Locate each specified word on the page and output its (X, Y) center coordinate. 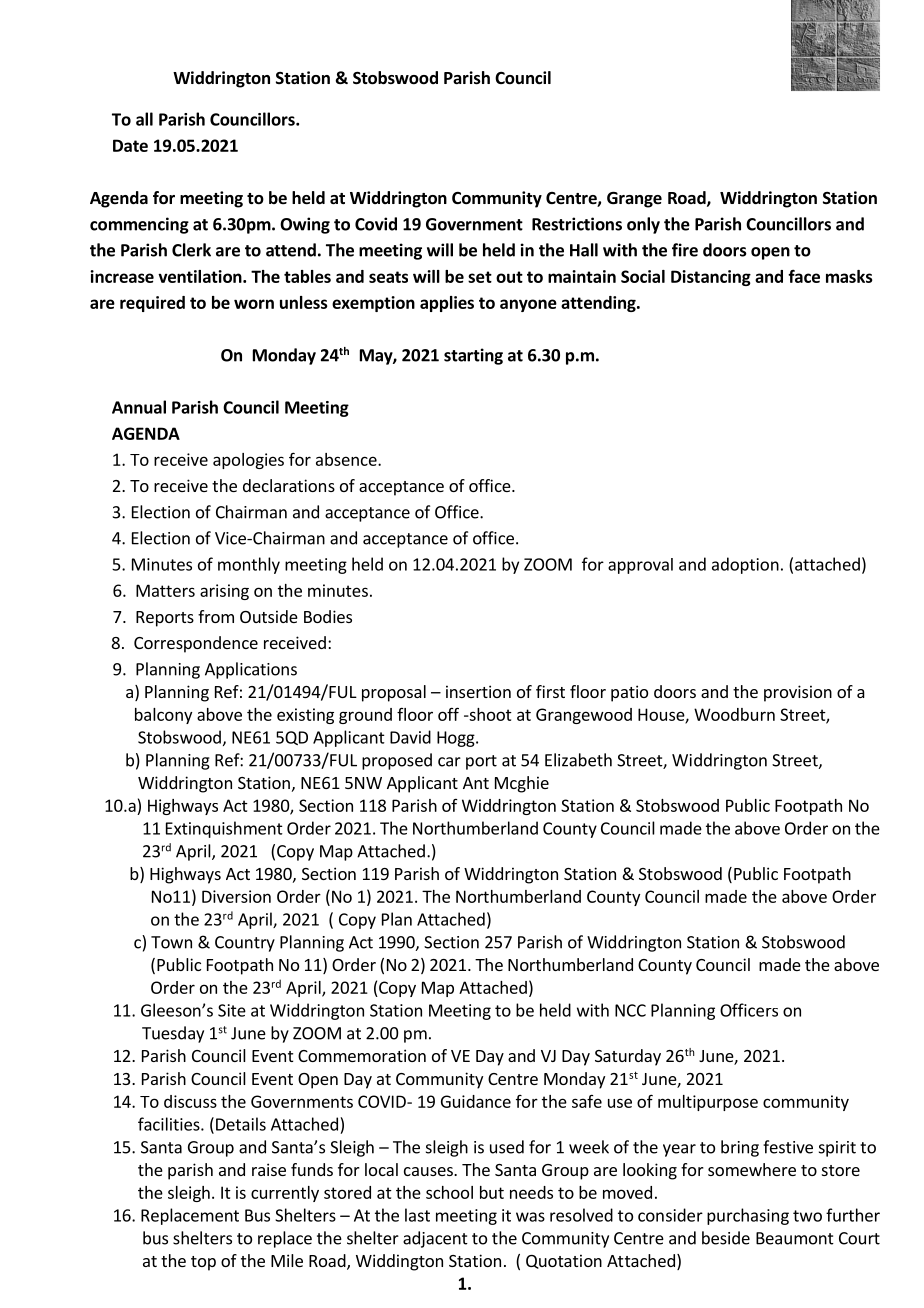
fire (685, 250)
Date (130, 145)
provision (798, 693)
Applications (251, 670)
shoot (489, 714)
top (203, 1263)
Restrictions (577, 224)
